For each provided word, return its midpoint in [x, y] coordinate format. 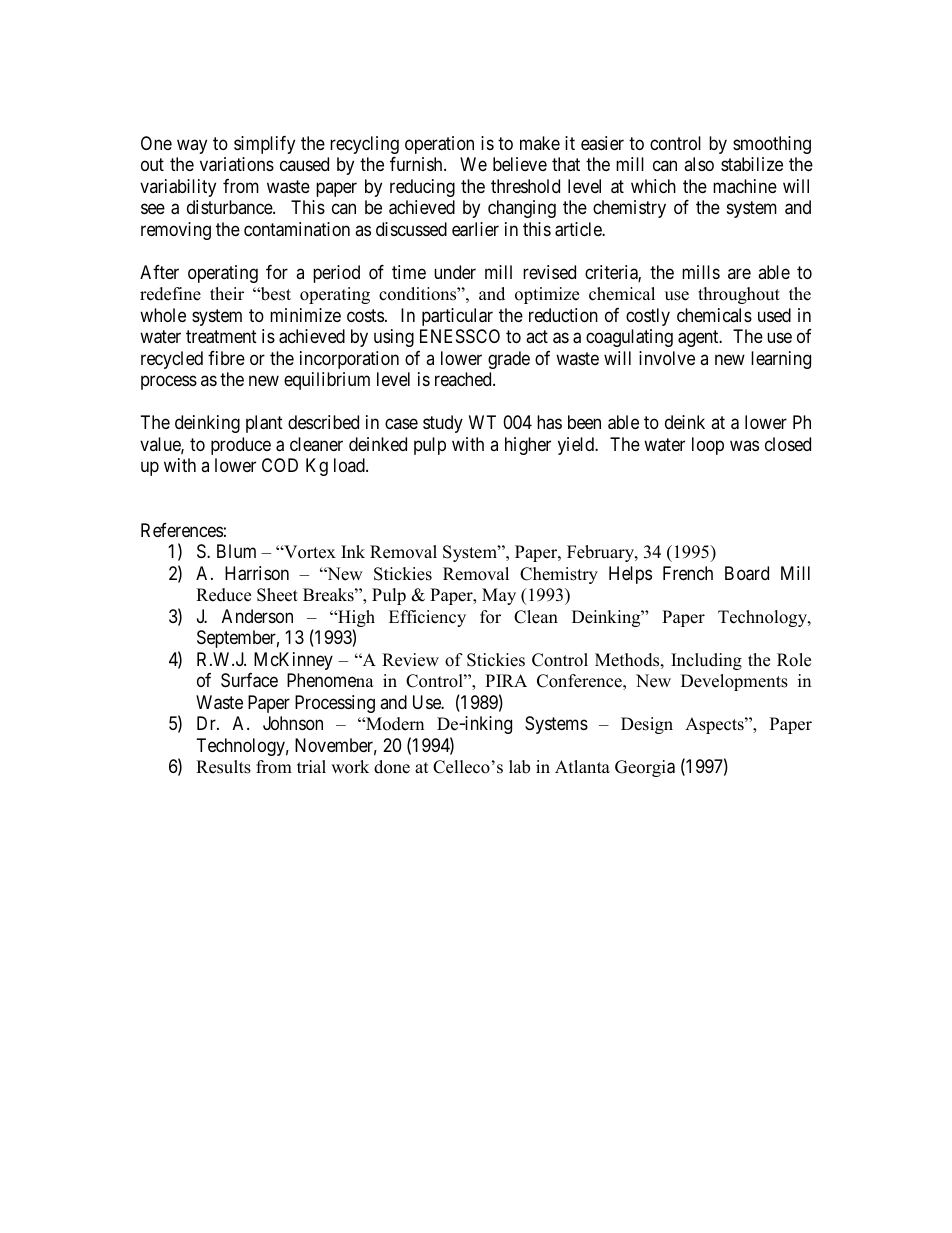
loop [708, 446]
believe [520, 164]
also [699, 164]
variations [237, 164]
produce [241, 446]
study [443, 424]
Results [223, 767]
